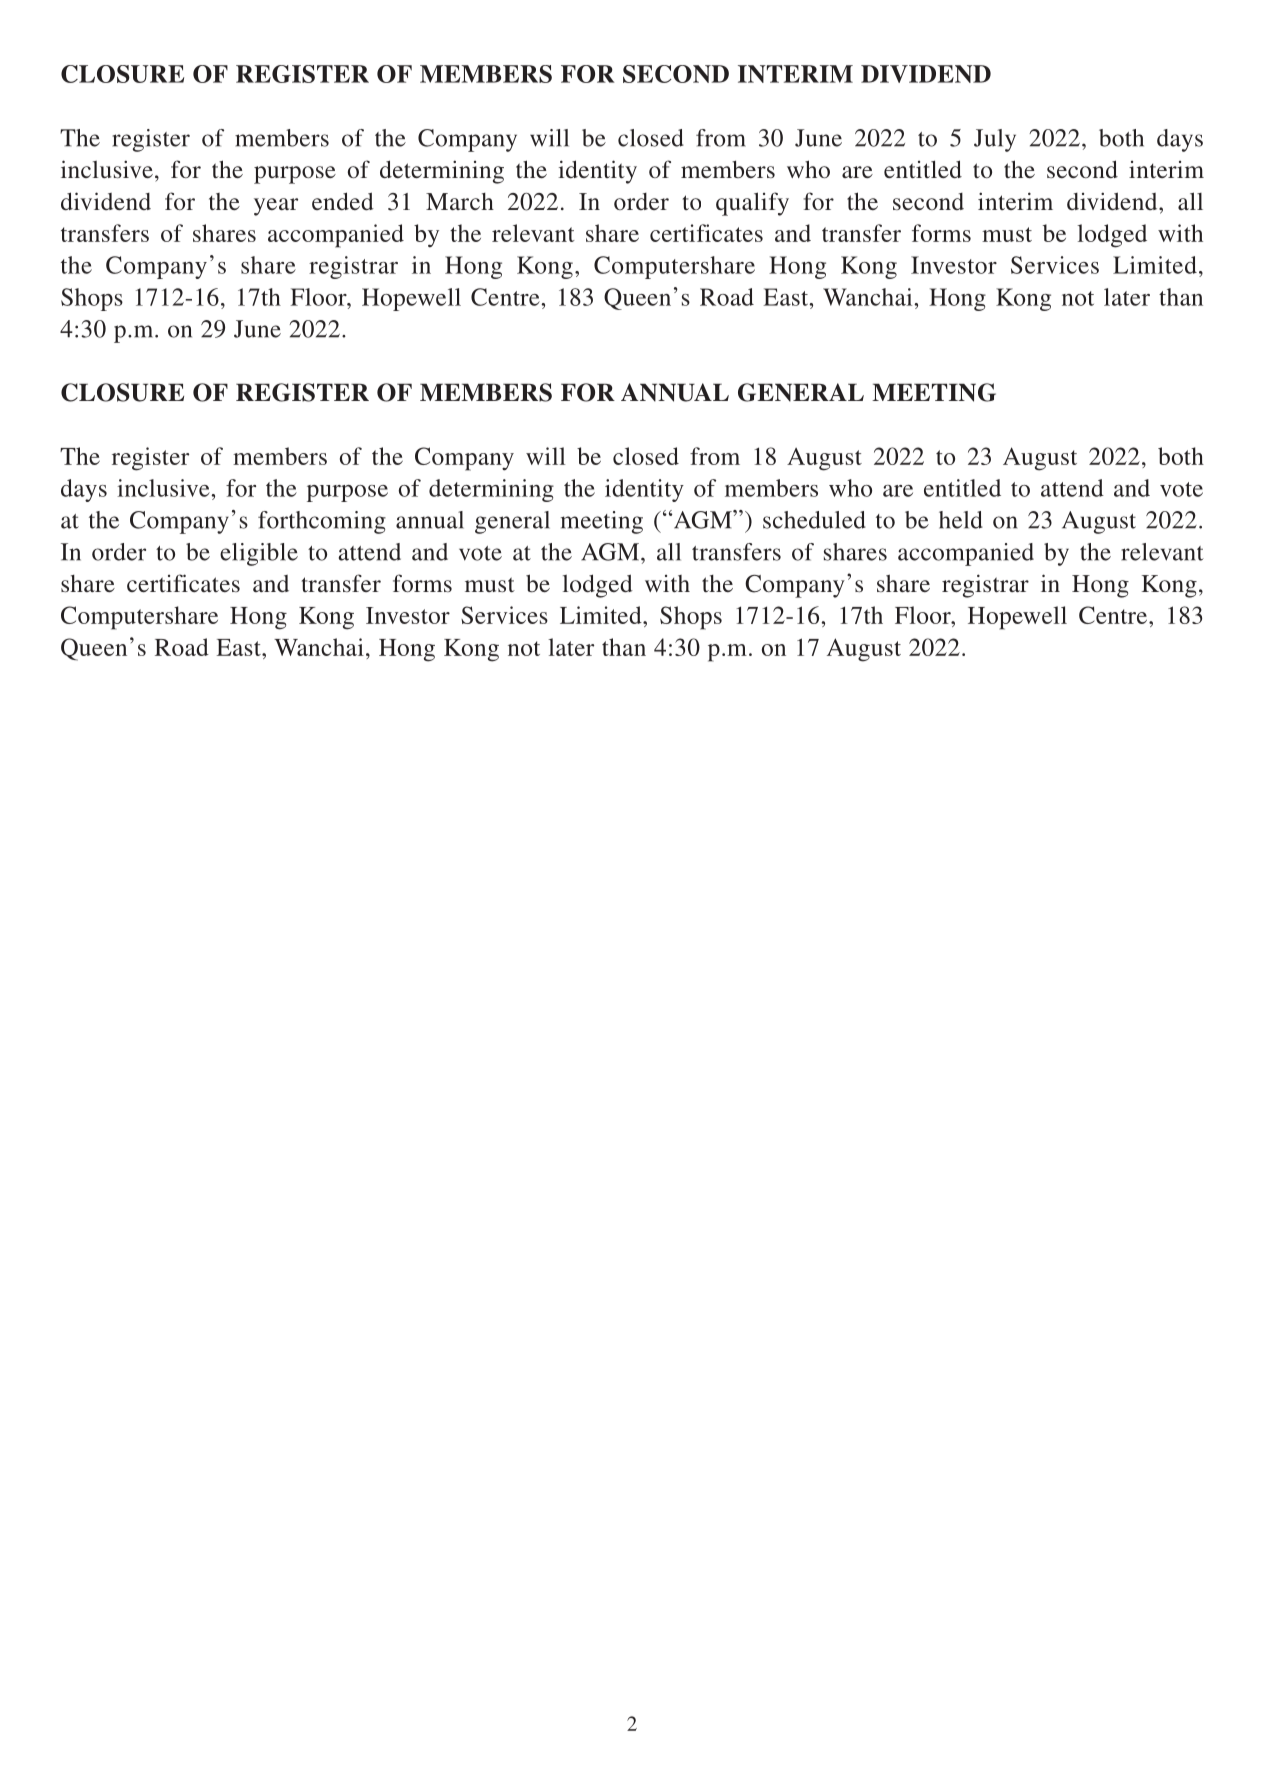 This image has height=1787, width=1264. What do you see at coordinates (814, 520) in the image?
I see `scheduled` at bounding box center [814, 520].
